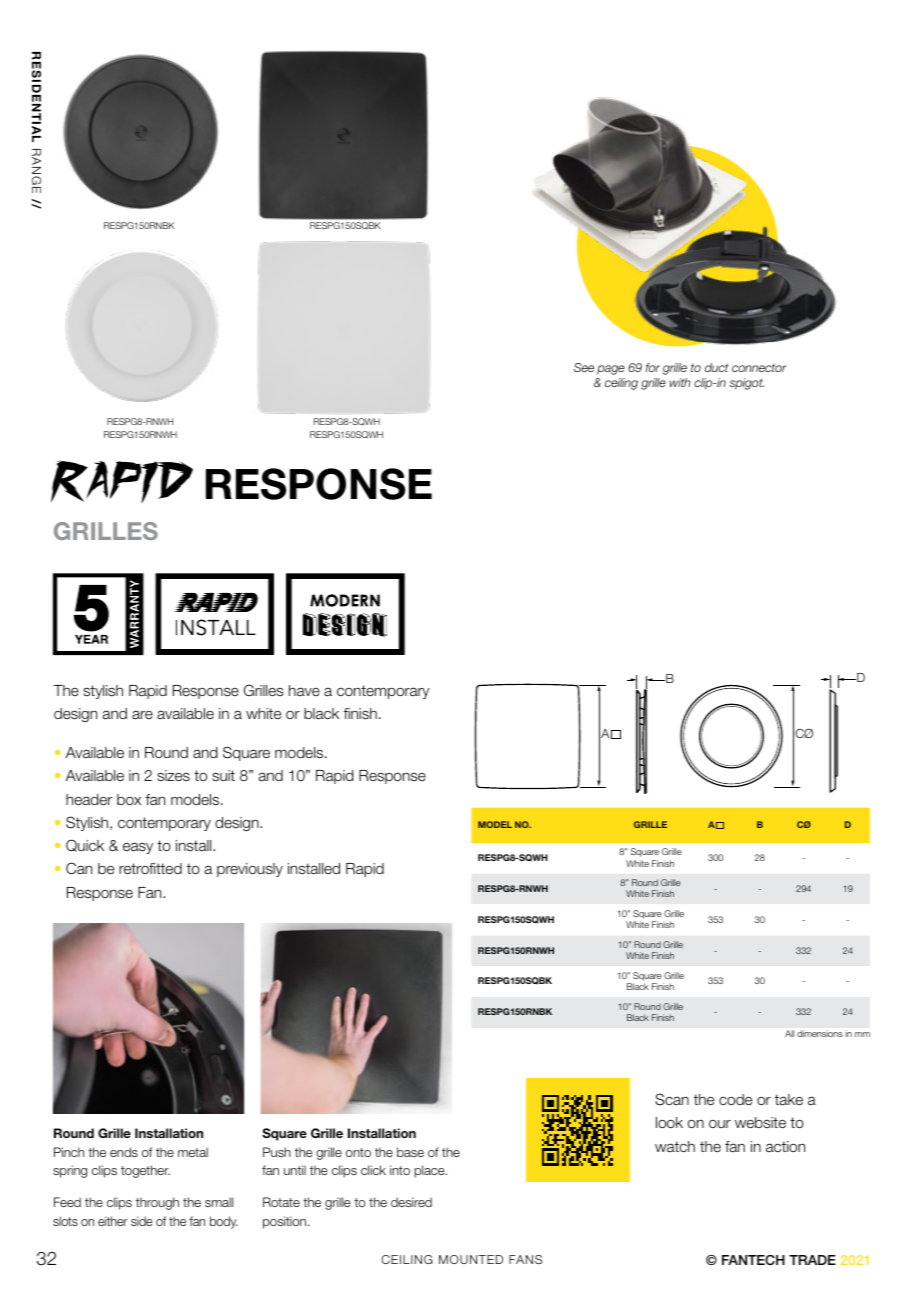 Image resolution: width=924 pixels, height=1308 pixels. What do you see at coordinates (471, 1259) in the image?
I see `MOUNTED` at bounding box center [471, 1259].
